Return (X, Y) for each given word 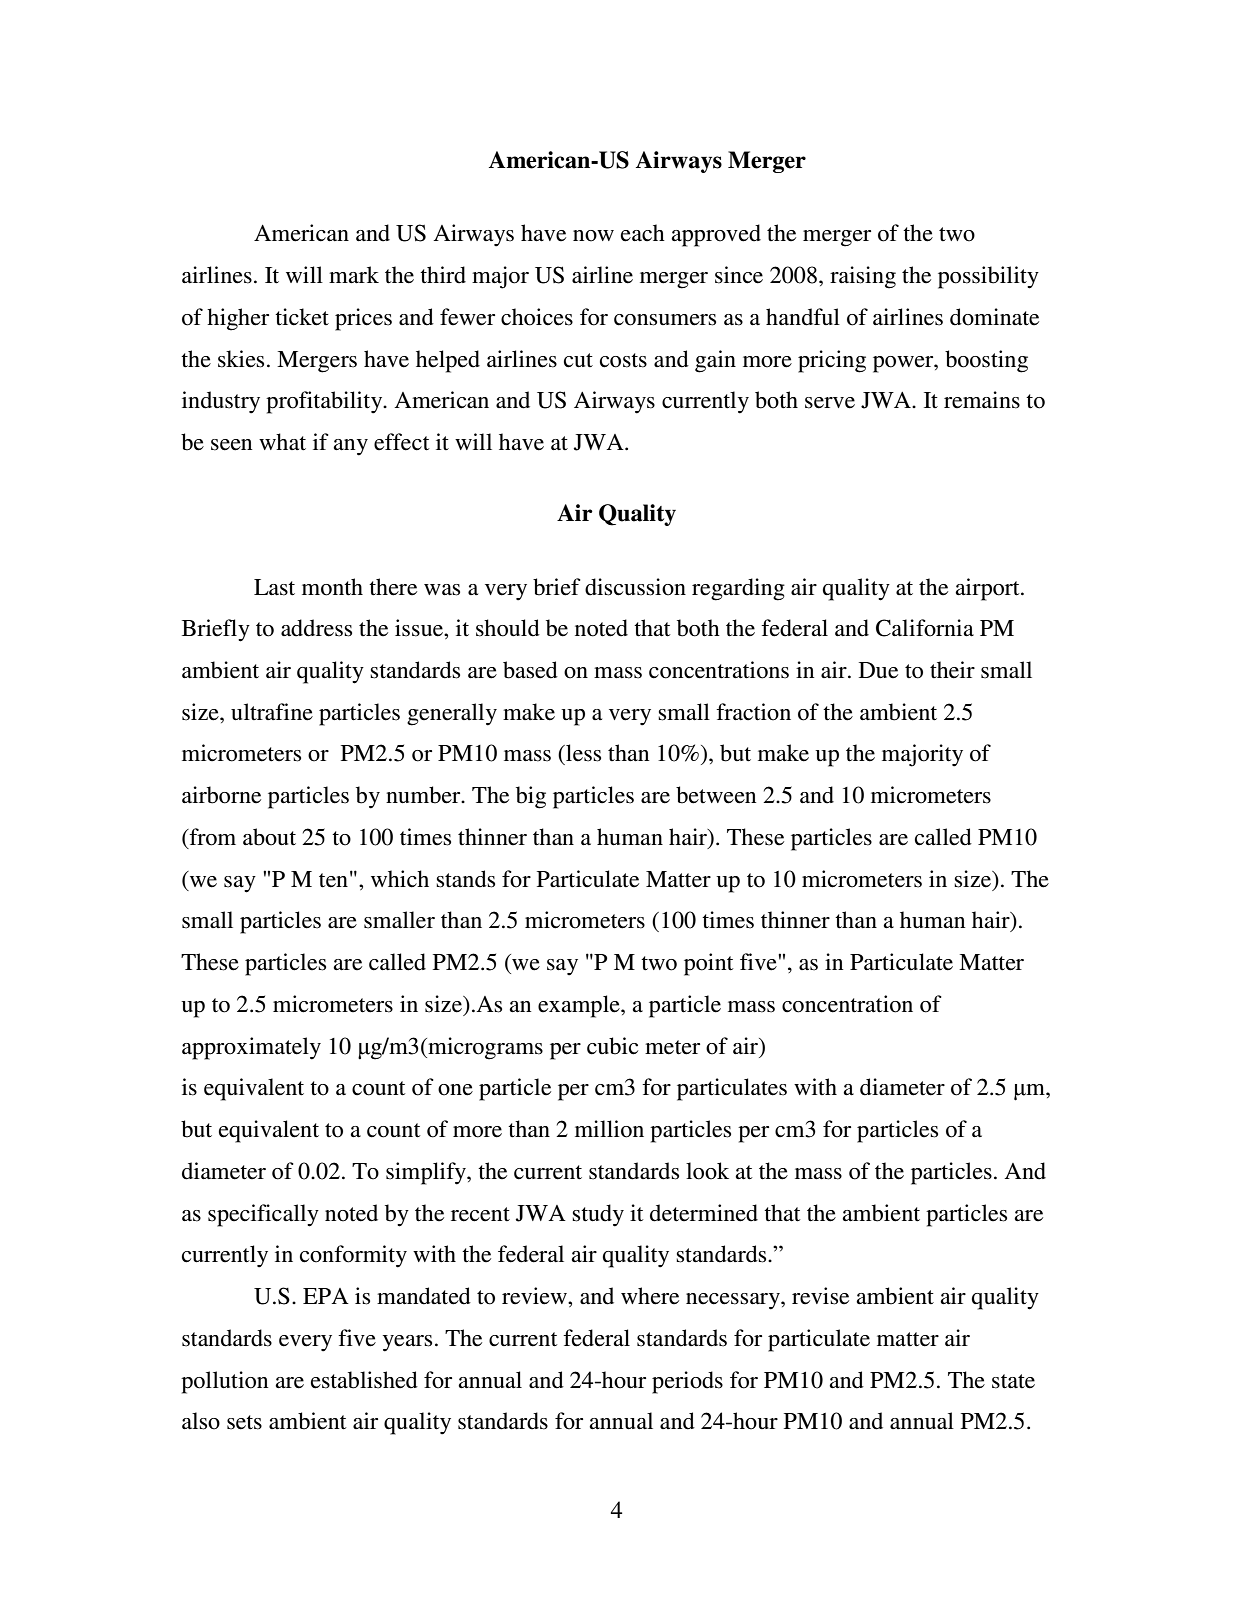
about (269, 837)
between (716, 795)
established (364, 1380)
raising (863, 277)
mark (354, 275)
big (531, 797)
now (593, 236)
